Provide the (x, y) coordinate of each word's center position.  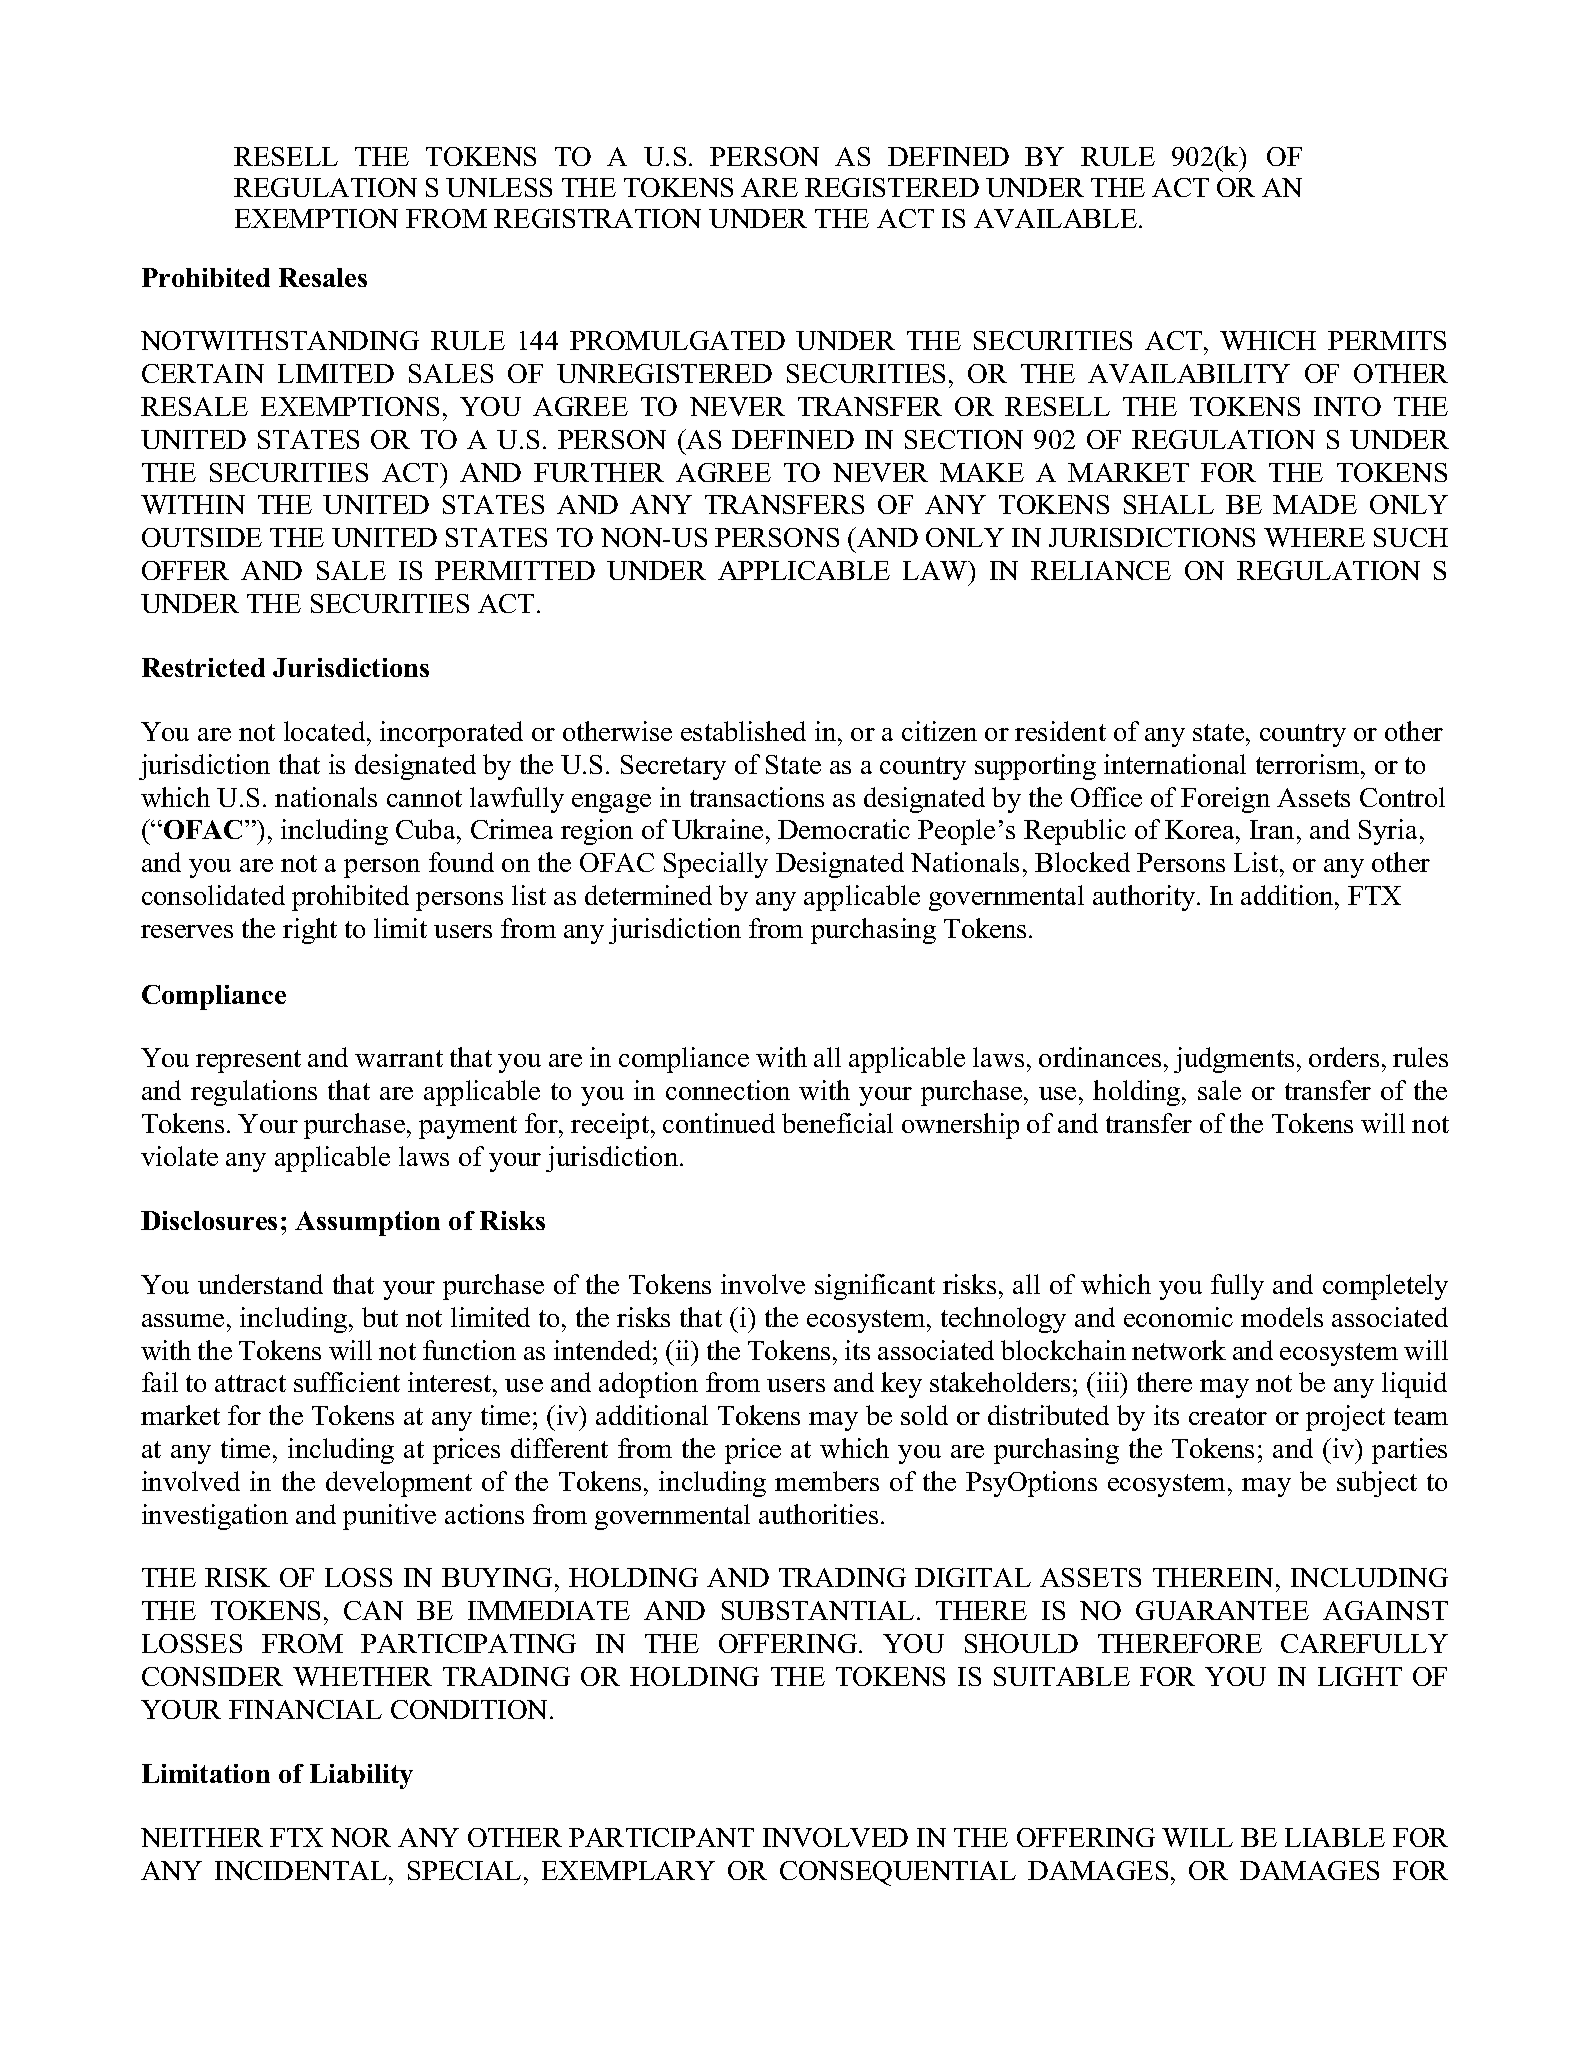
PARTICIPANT (661, 1837)
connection (728, 1090)
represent (248, 1061)
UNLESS (499, 187)
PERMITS (1387, 340)
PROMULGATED (677, 340)
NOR (361, 1837)
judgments (1234, 1060)
